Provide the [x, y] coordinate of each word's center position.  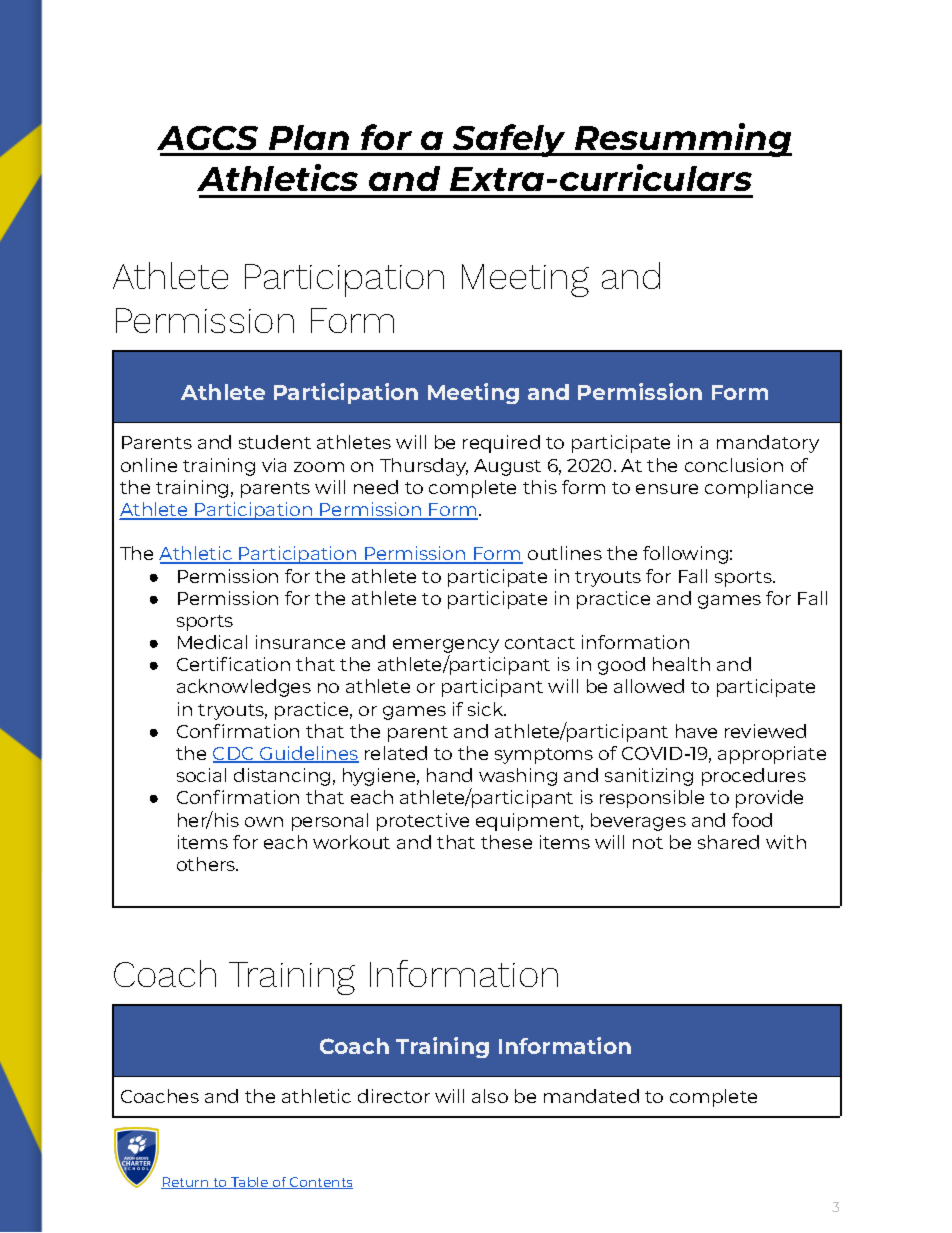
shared [728, 842]
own [264, 822]
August [507, 467]
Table [250, 1183]
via [274, 465]
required [501, 444]
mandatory [768, 444]
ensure [667, 489]
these [506, 842]
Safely [510, 140]
